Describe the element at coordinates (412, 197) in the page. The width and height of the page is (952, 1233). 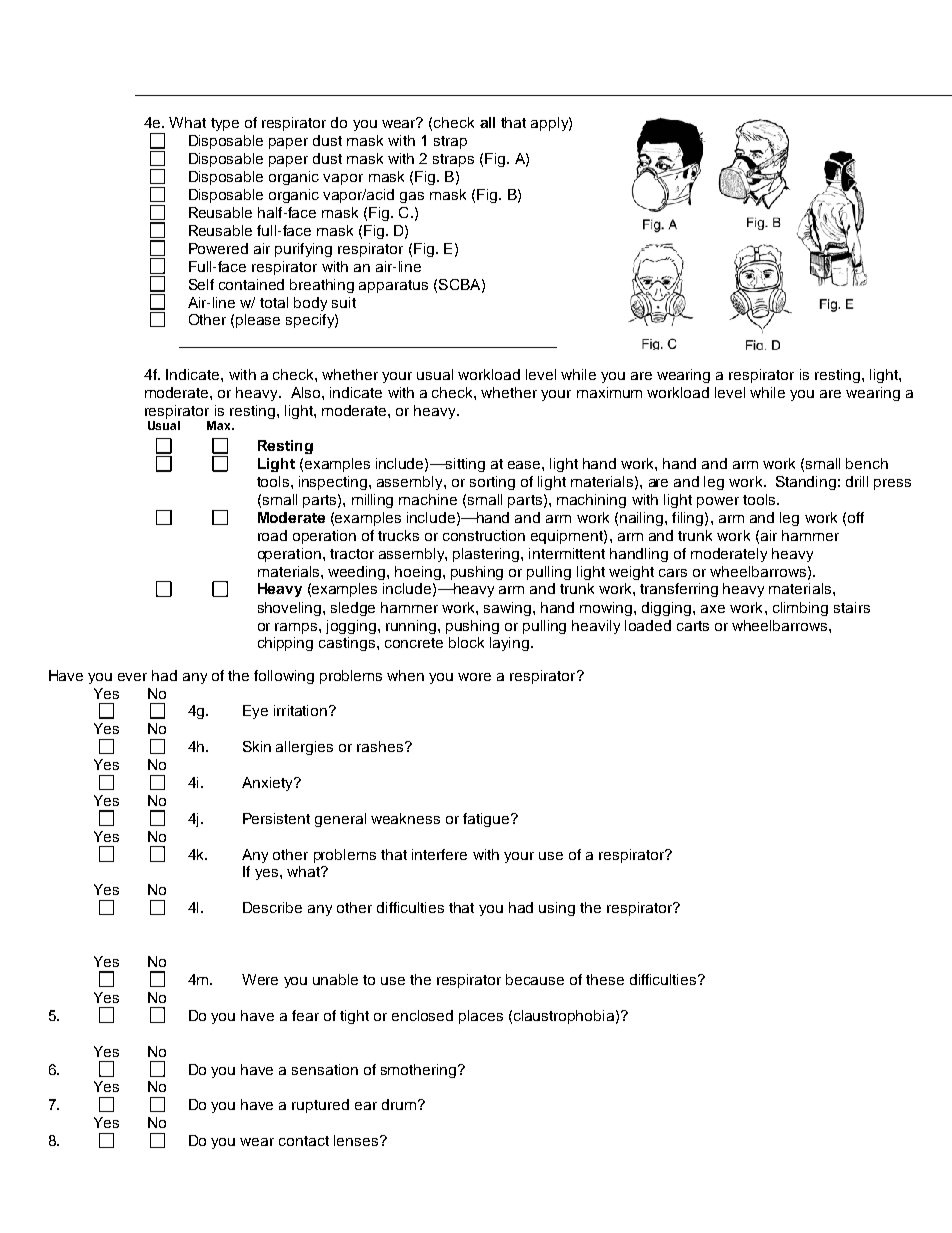
I see `gas` at that location.
